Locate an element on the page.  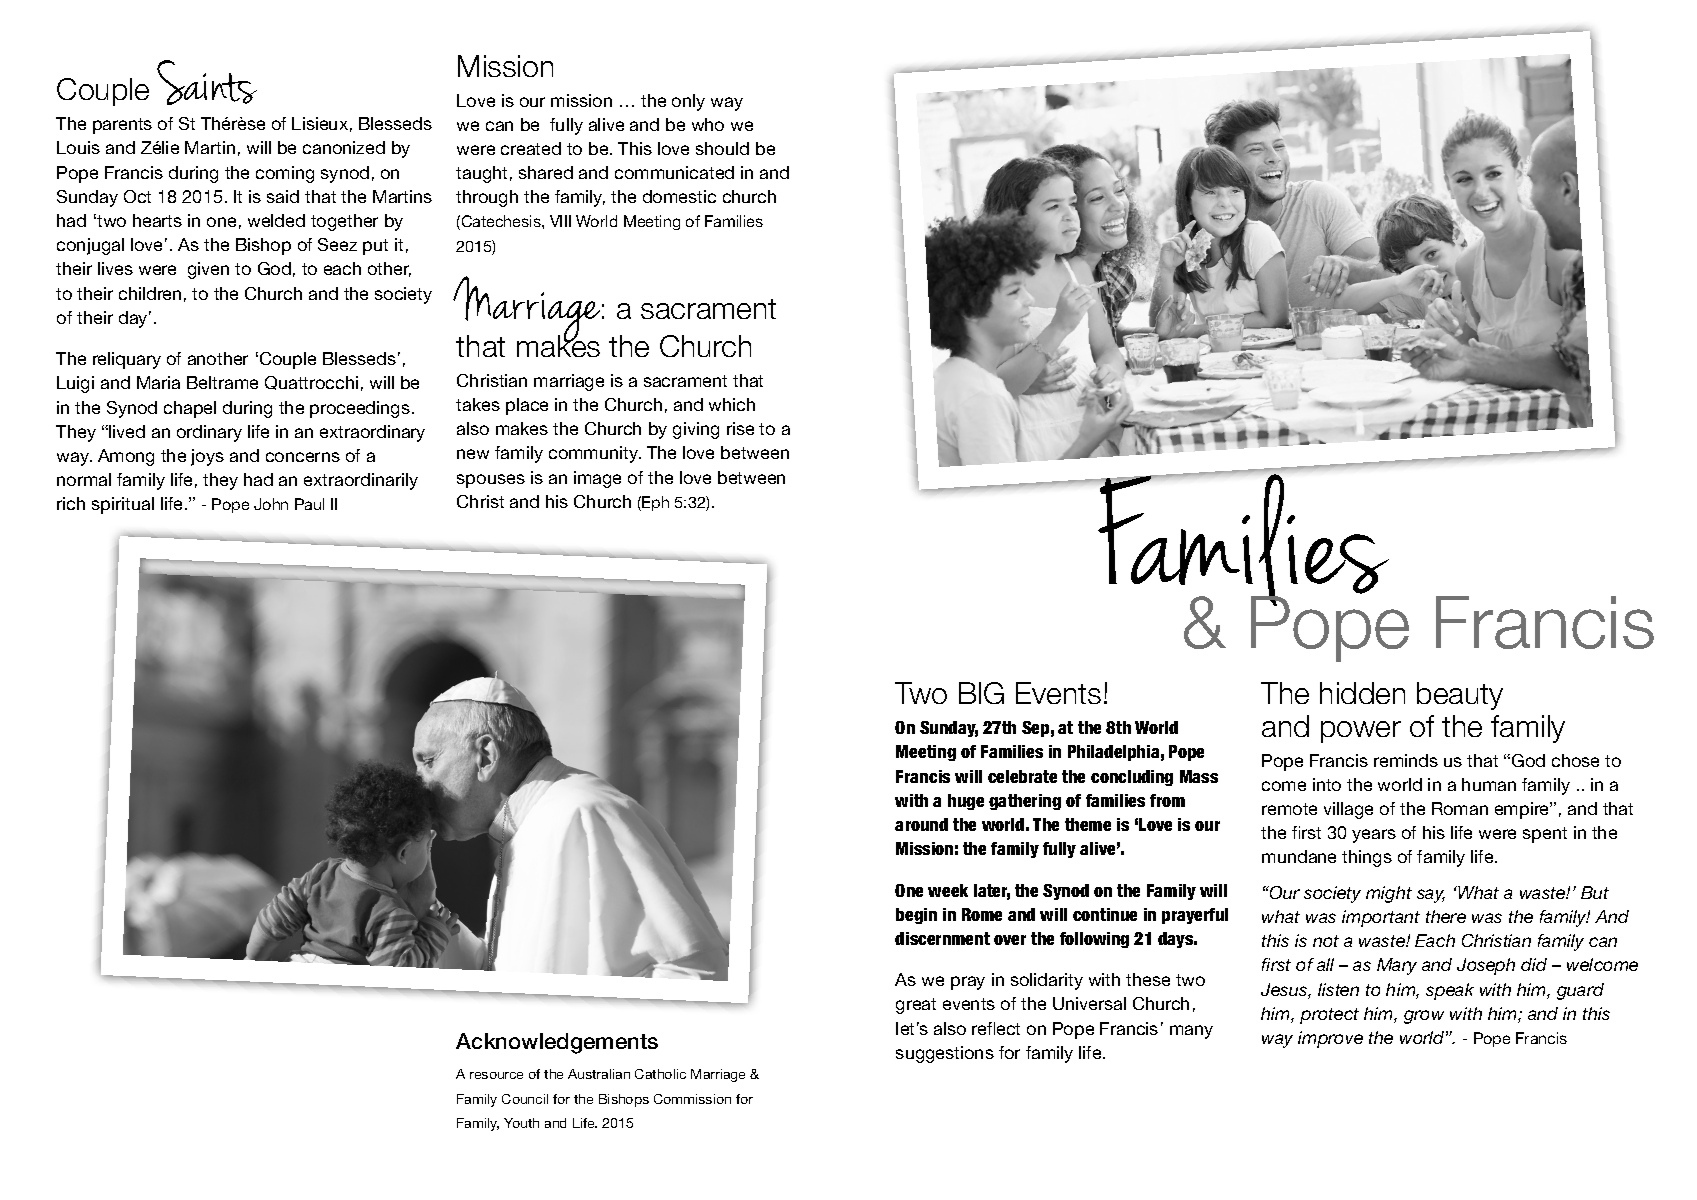
Saints is located at coordinates (207, 82).
